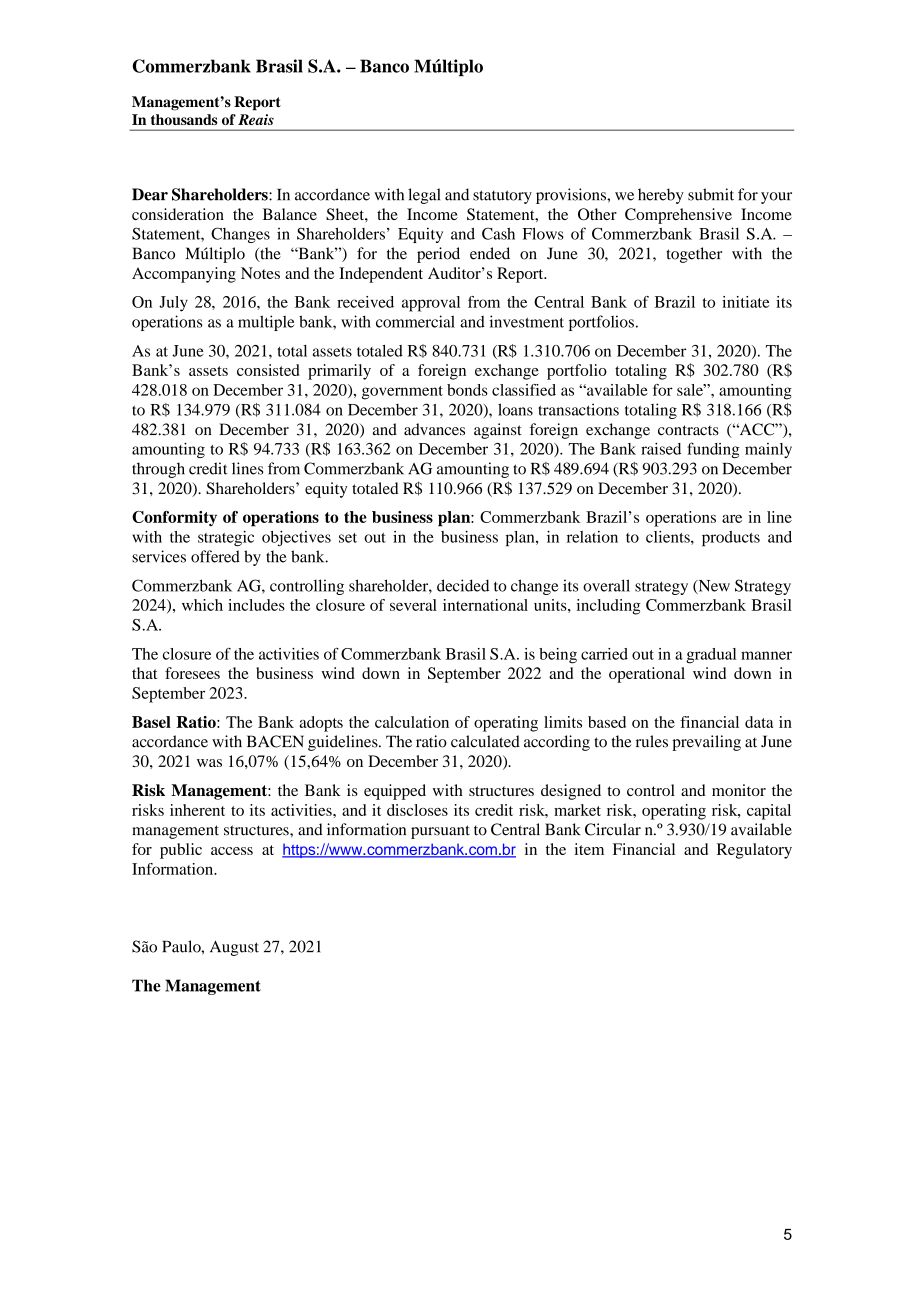  Describe the element at coordinates (215, 556) in the page. I see `offered` at that location.
